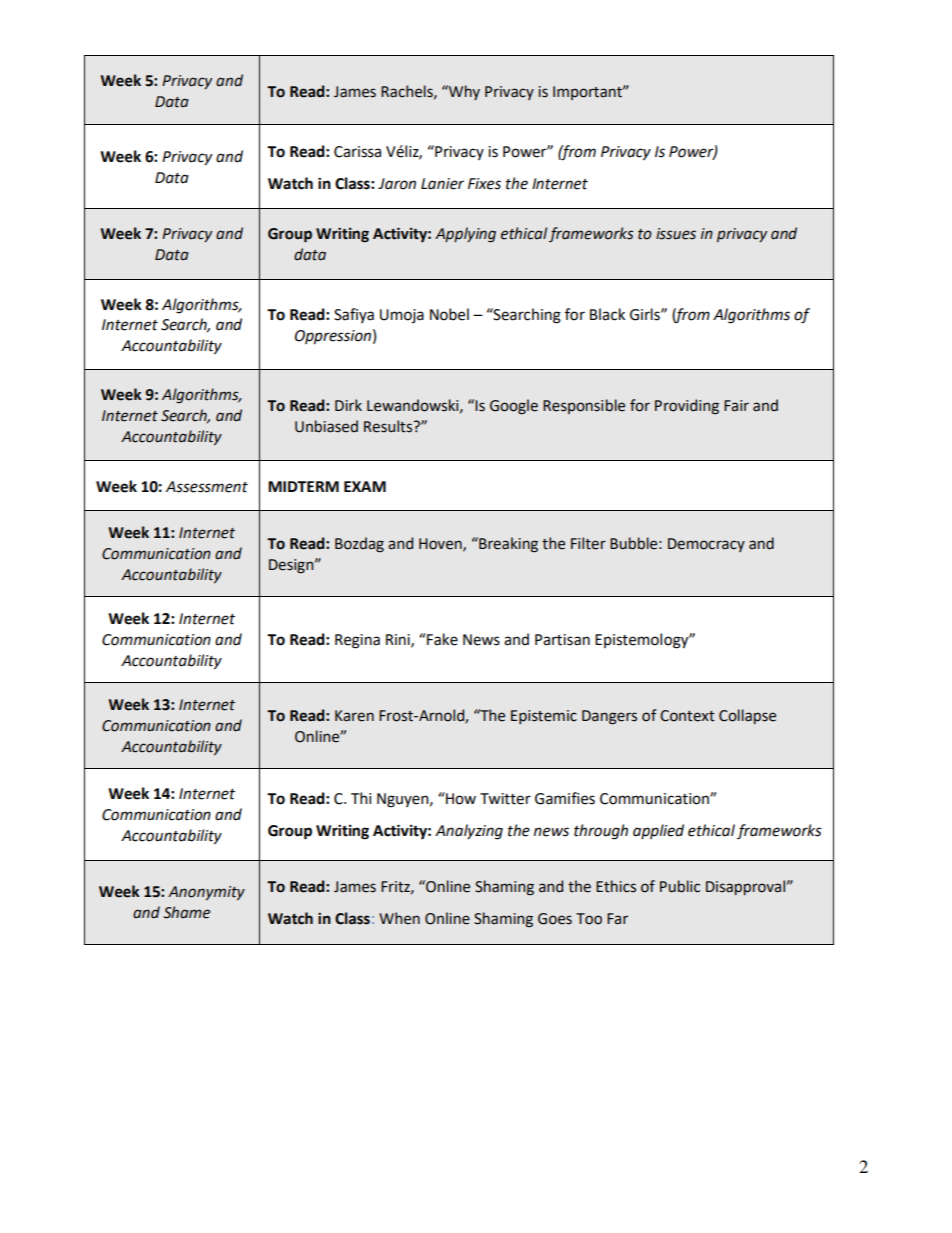  What do you see at coordinates (687, 716) in the image?
I see `Context` at bounding box center [687, 716].
